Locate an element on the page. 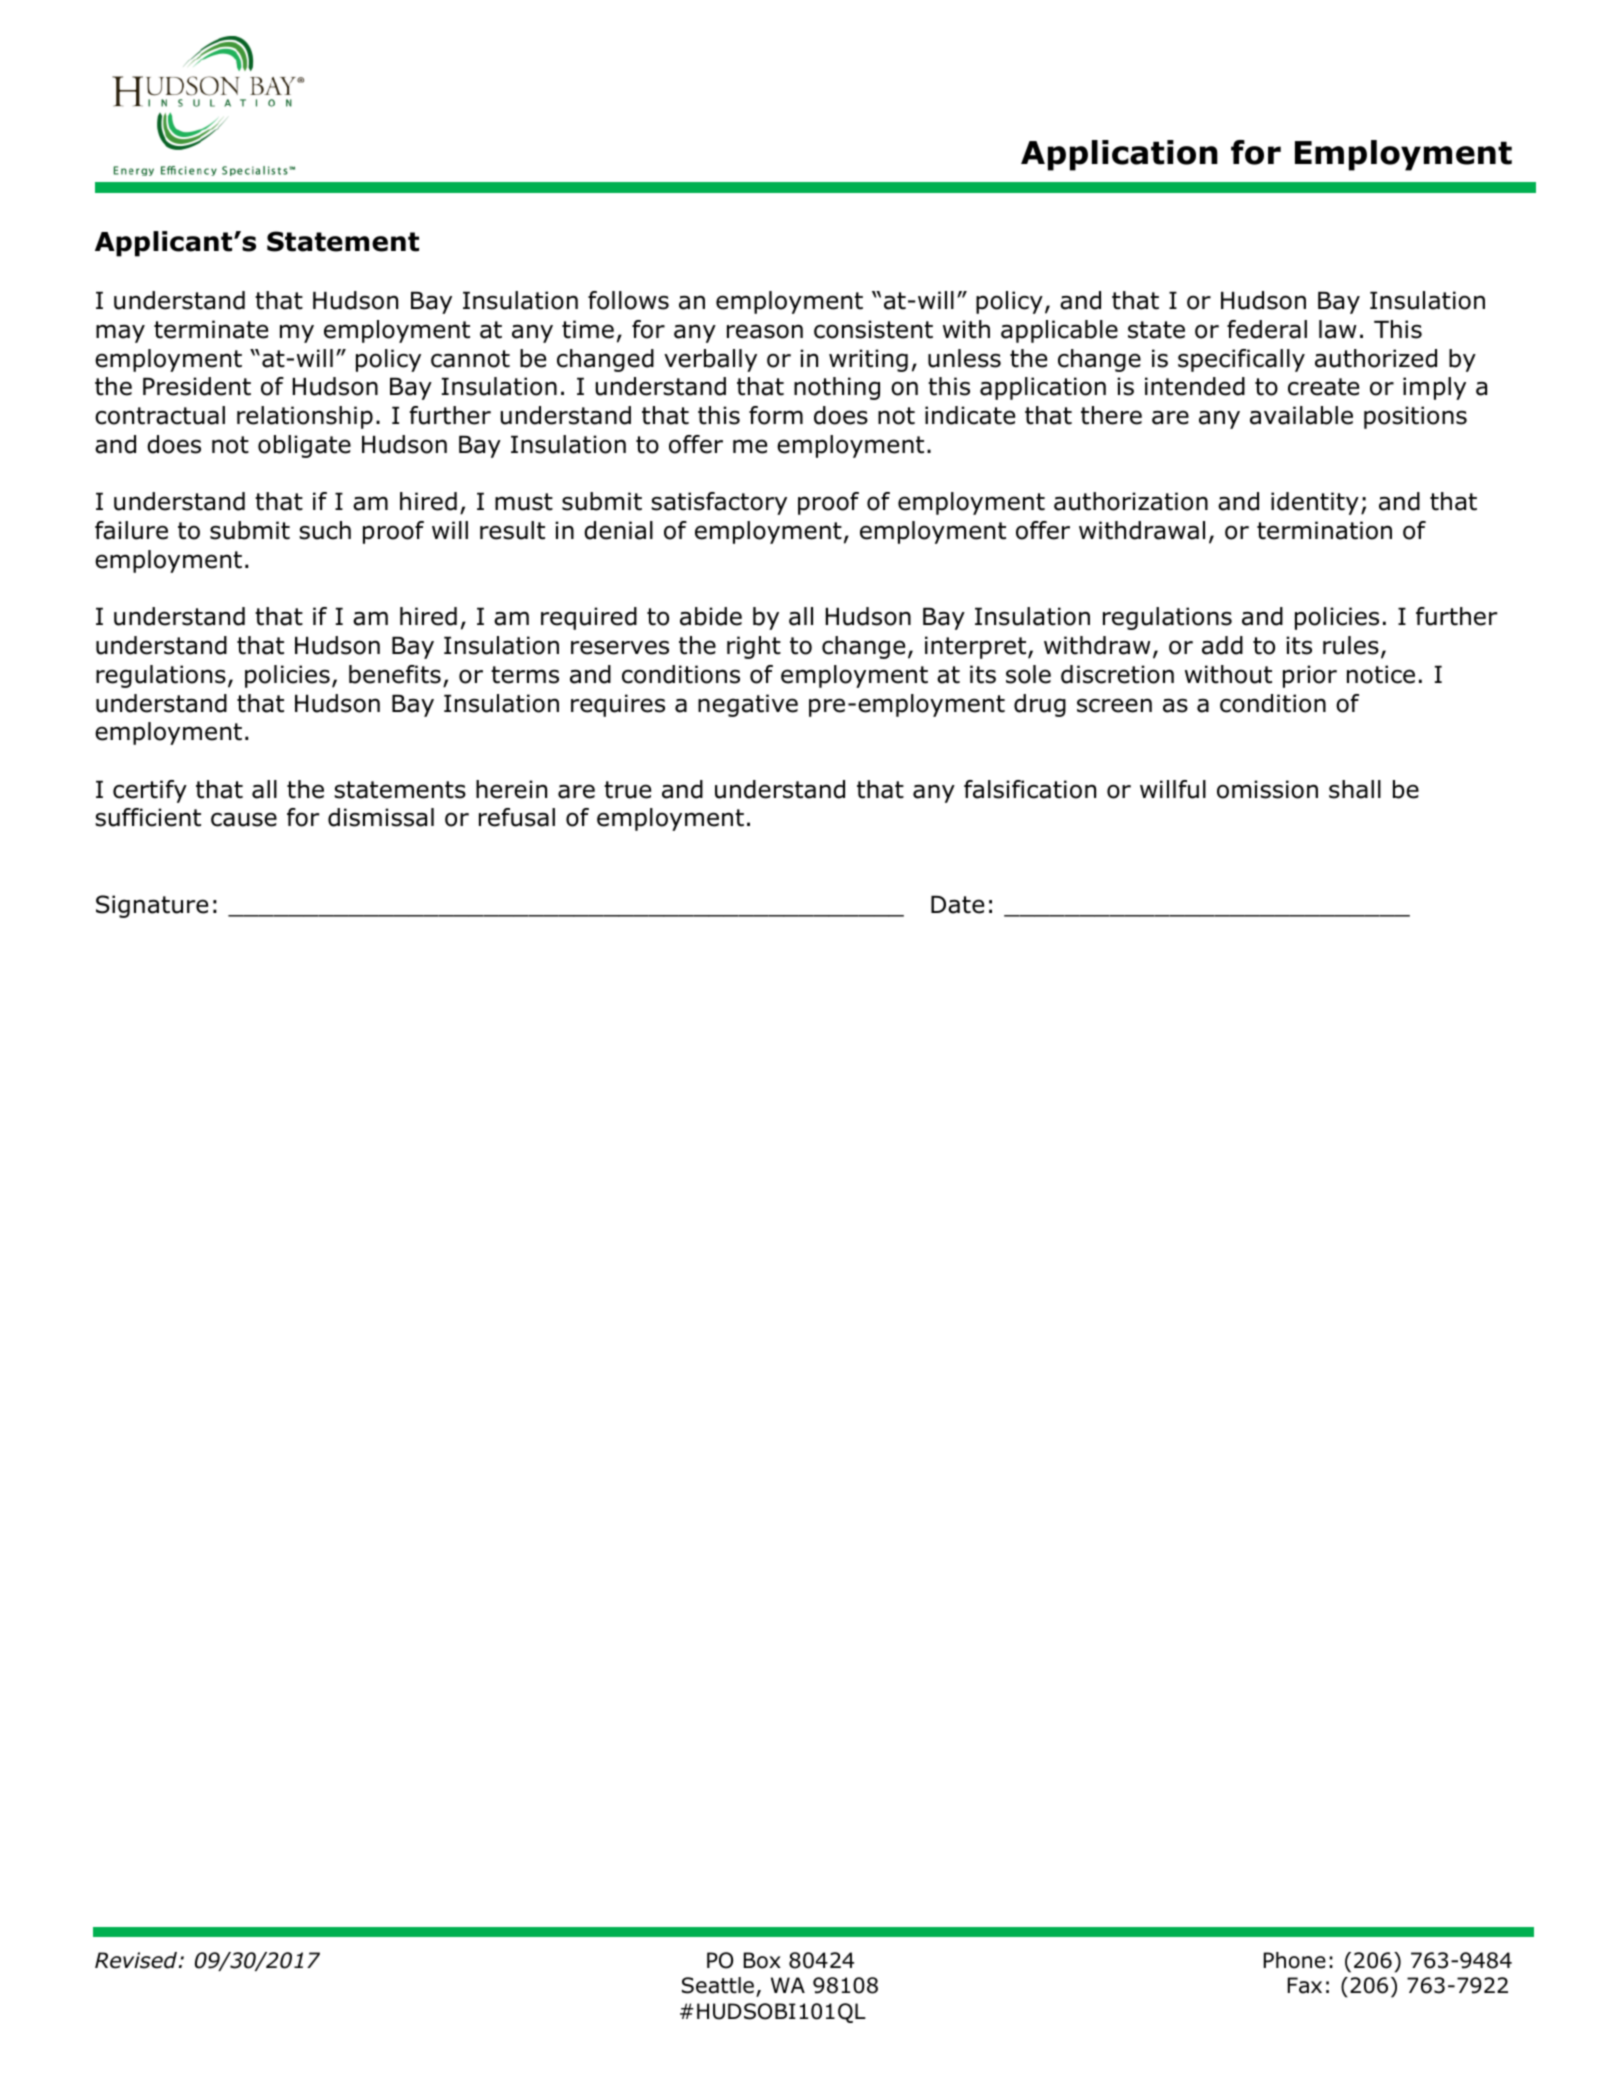  terminate is located at coordinates (211, 329).
